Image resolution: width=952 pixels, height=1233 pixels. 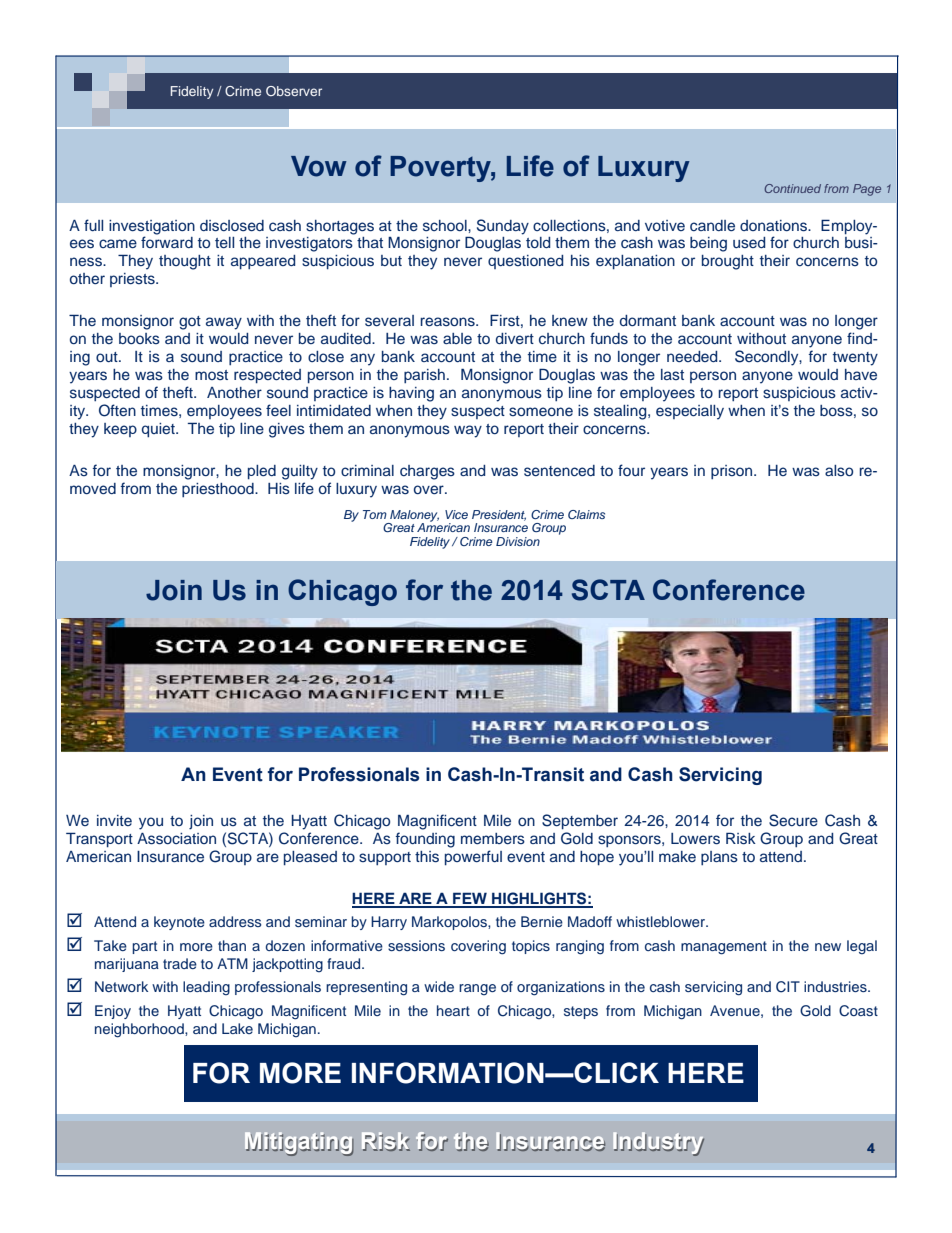 I want to click on Observer, so click(x=294, y=91).
